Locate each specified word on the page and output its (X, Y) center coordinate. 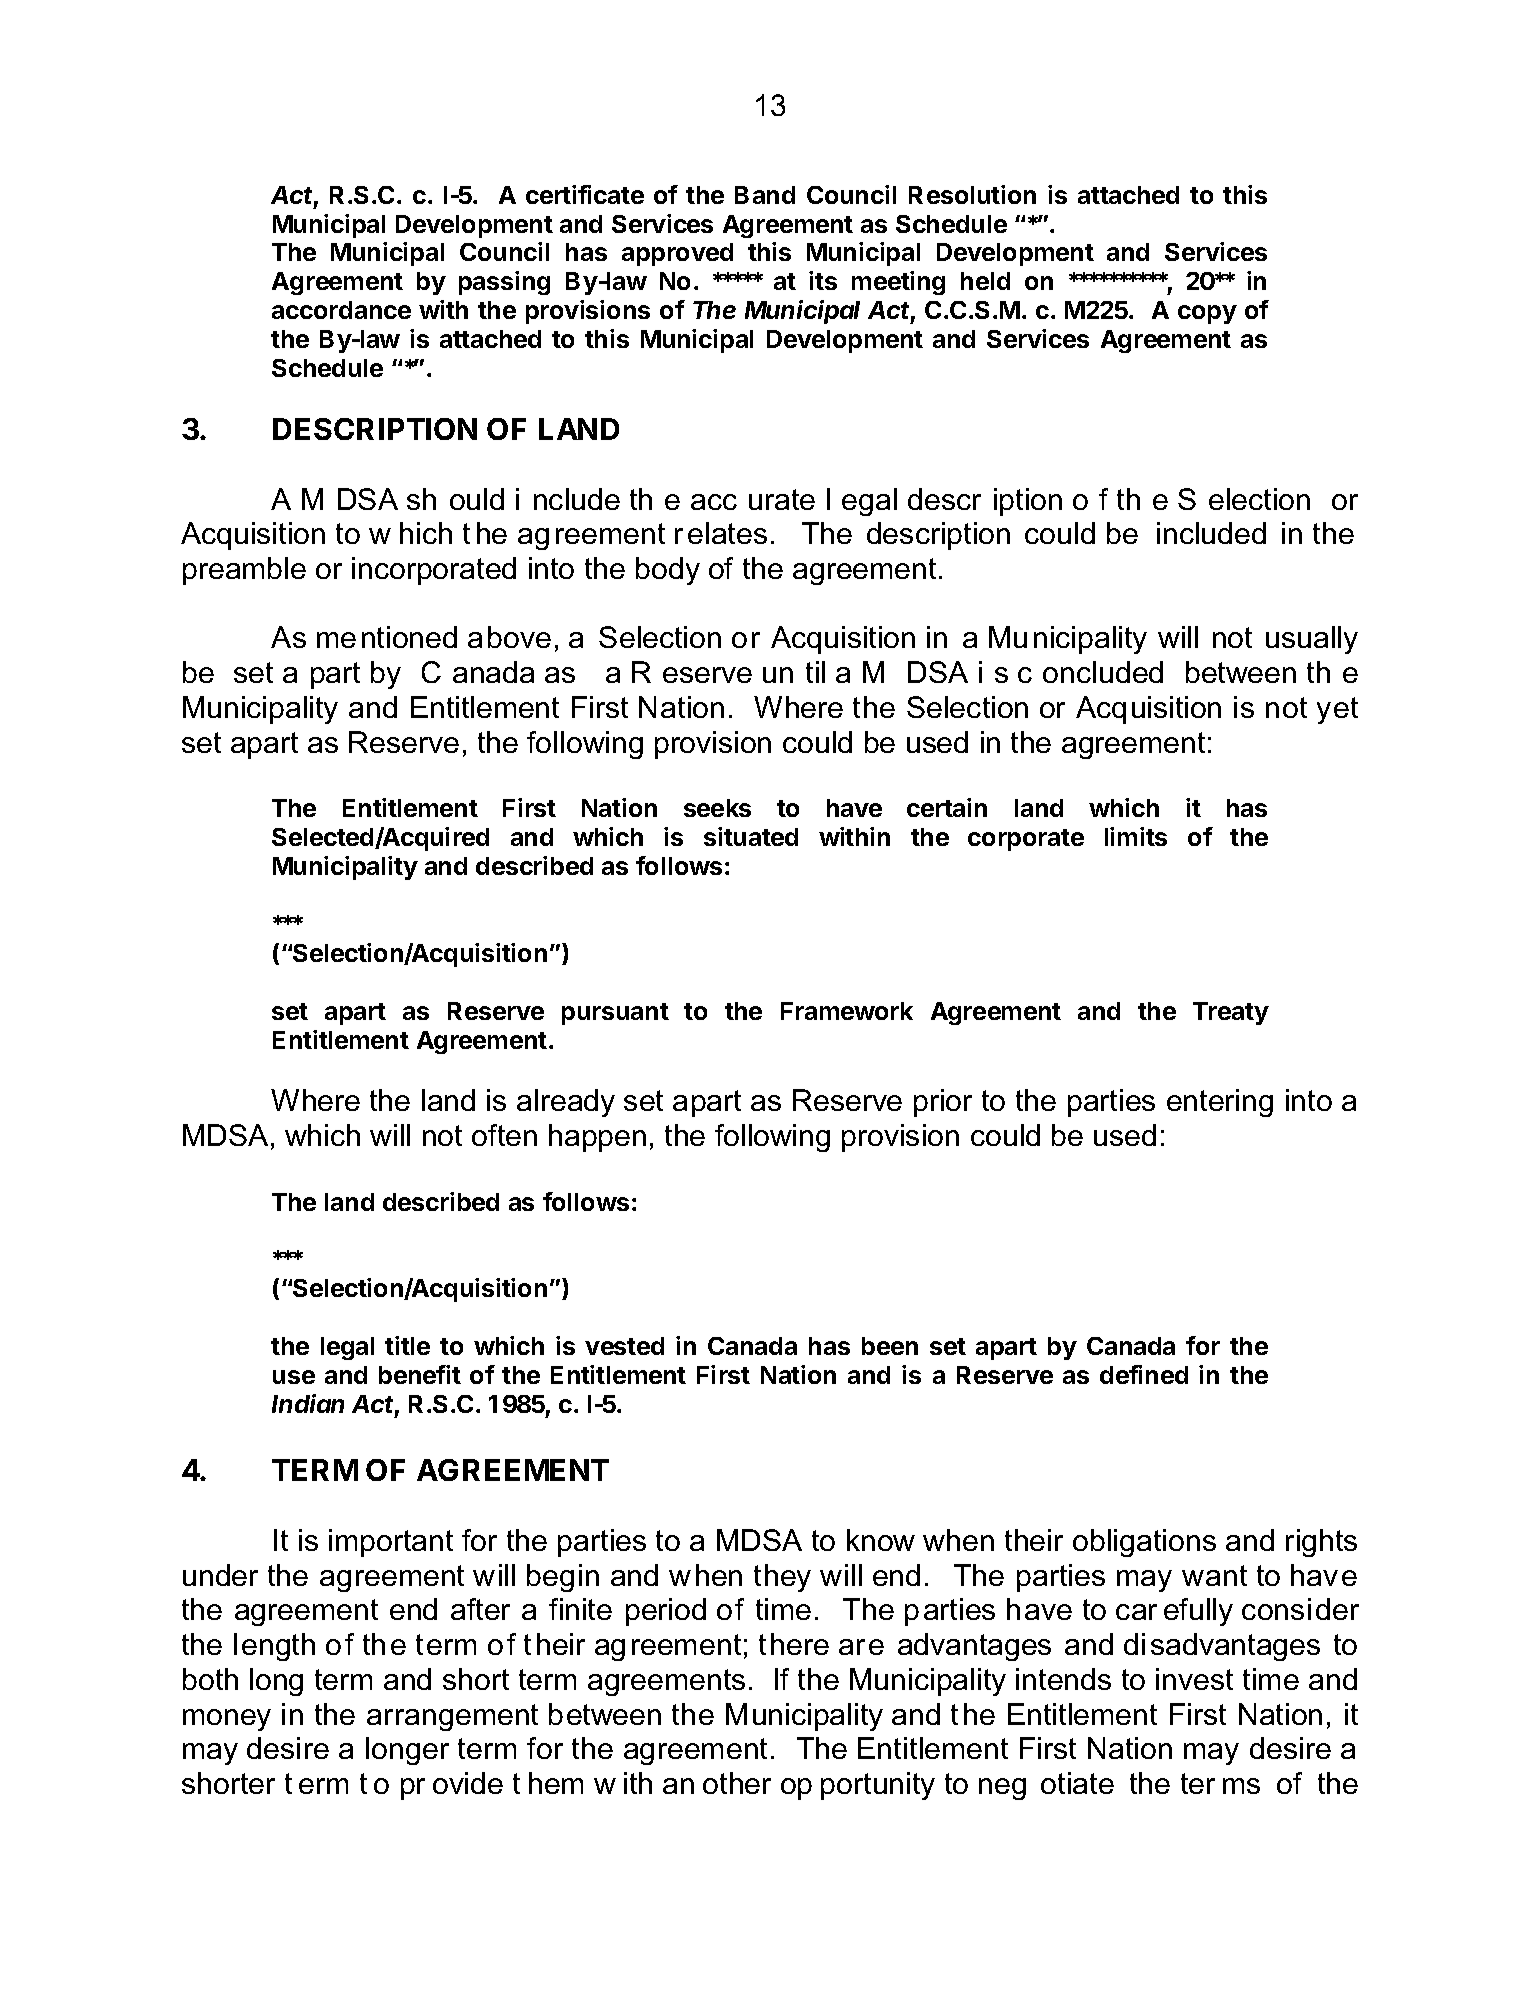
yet (1337, 710)
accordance (341, 310)
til (815, 672)
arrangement (452, 1717)
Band (765, 195)
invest (1194, 1679)
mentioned (387, 637)
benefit (420, 1374)
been (890, 1346)
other (737, 1783)
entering (1220, 1103)
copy (1207, 314)
